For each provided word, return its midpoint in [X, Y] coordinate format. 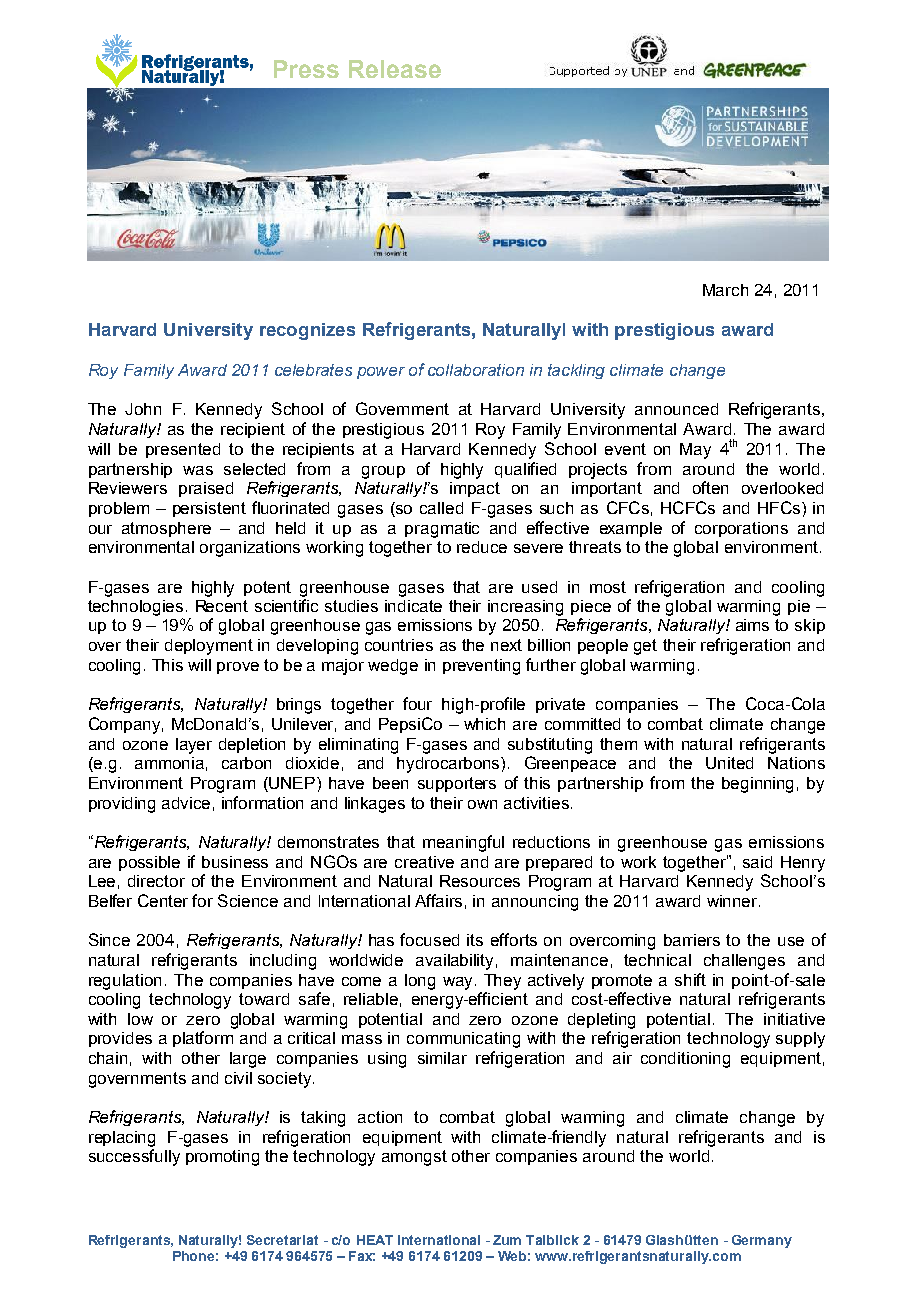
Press [306, 69]
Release [395, 69]
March [725, 290]
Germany [762, 1241]
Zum [507, 1240]
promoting [222, 1158]
